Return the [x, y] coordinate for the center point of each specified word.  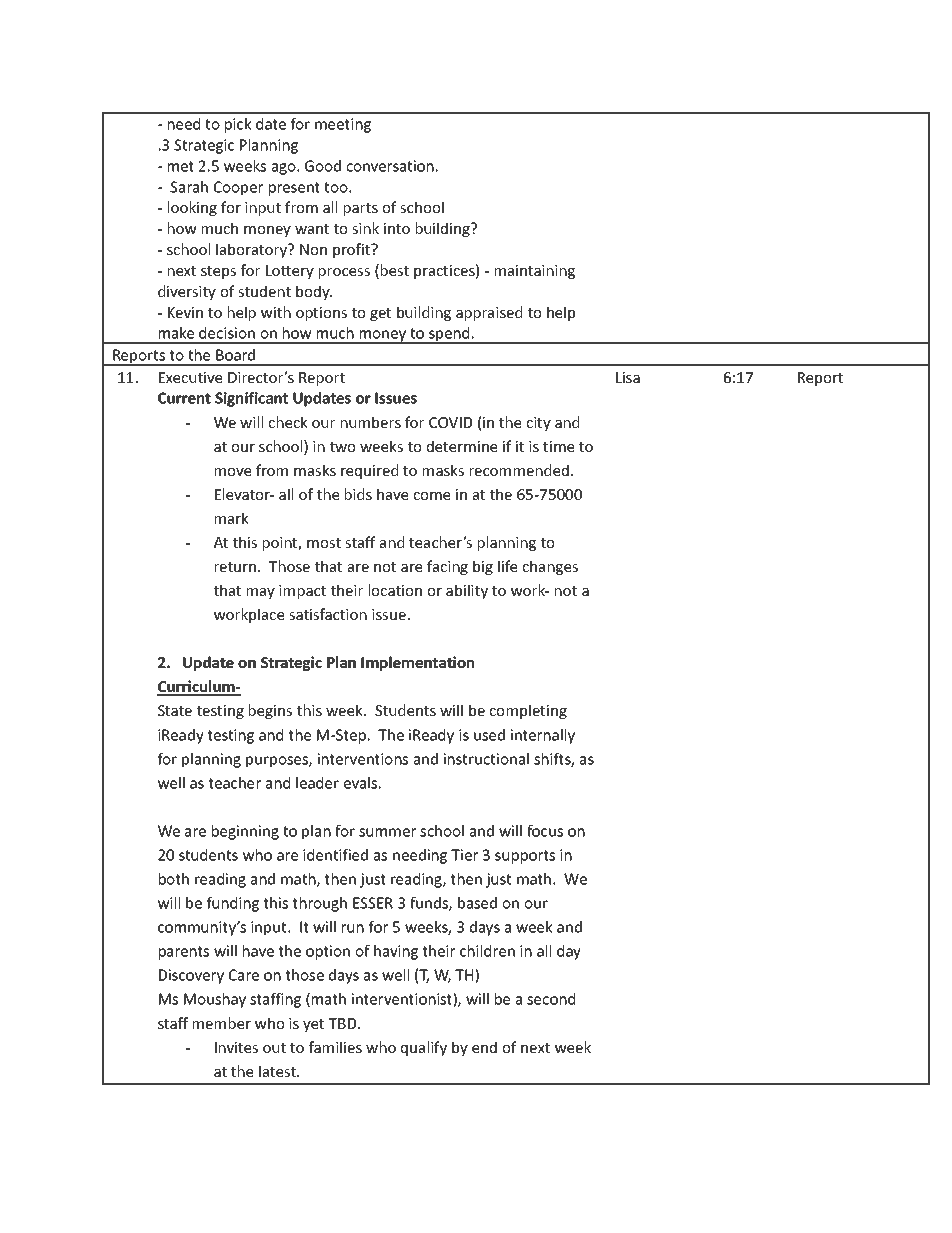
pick [238, 125]
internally [543, 736]
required [369, 471]
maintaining [535, 272]
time [558, 446]
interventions [363, 759]
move [233, 472]
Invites [236, 1047]
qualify [424, 1048]
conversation [390, 166]
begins [270, 711]
